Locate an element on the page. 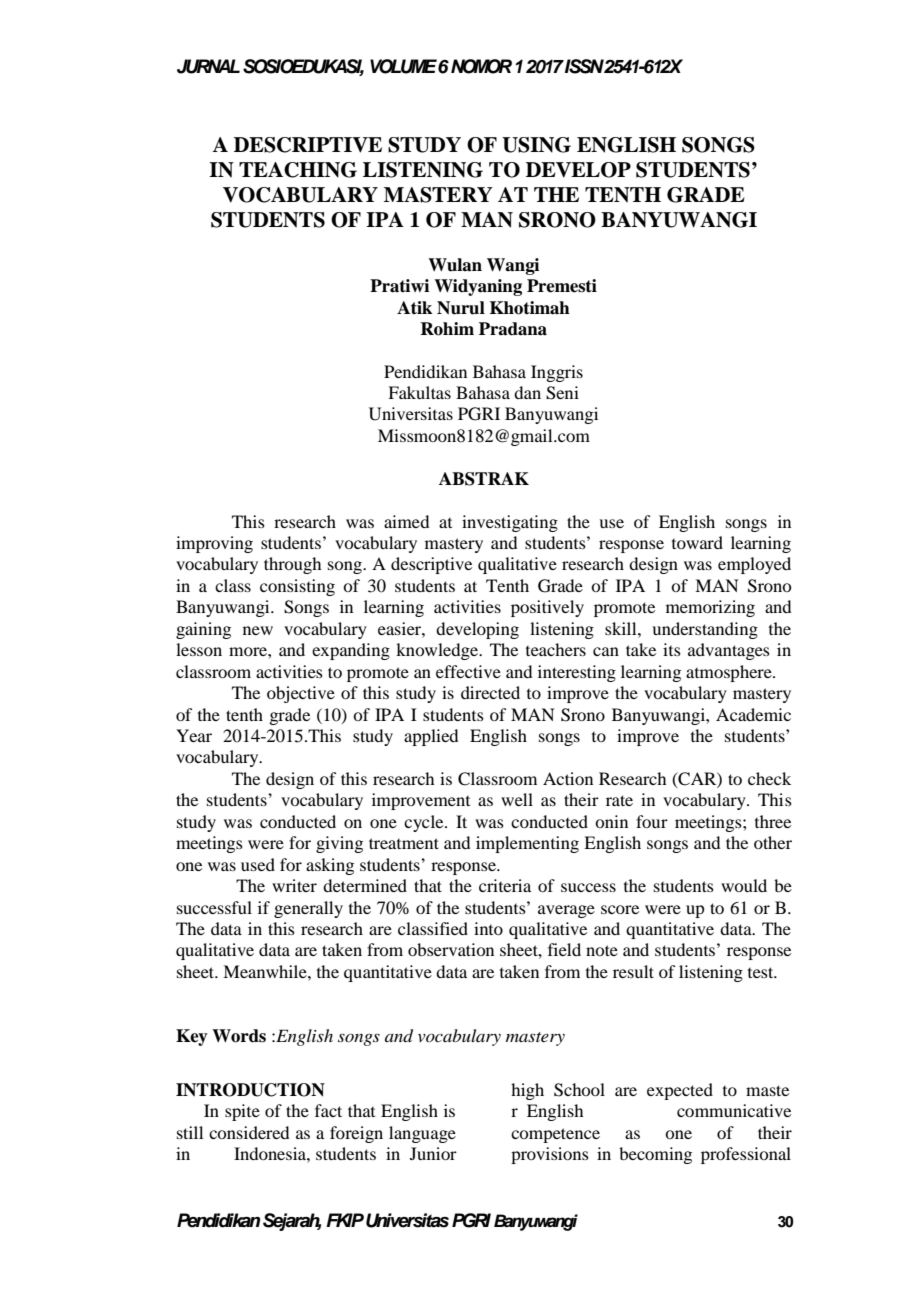 Image resolution: width=924 pixels, height=1308 pixels. JURNAL is located at coordinates (208, 66).
